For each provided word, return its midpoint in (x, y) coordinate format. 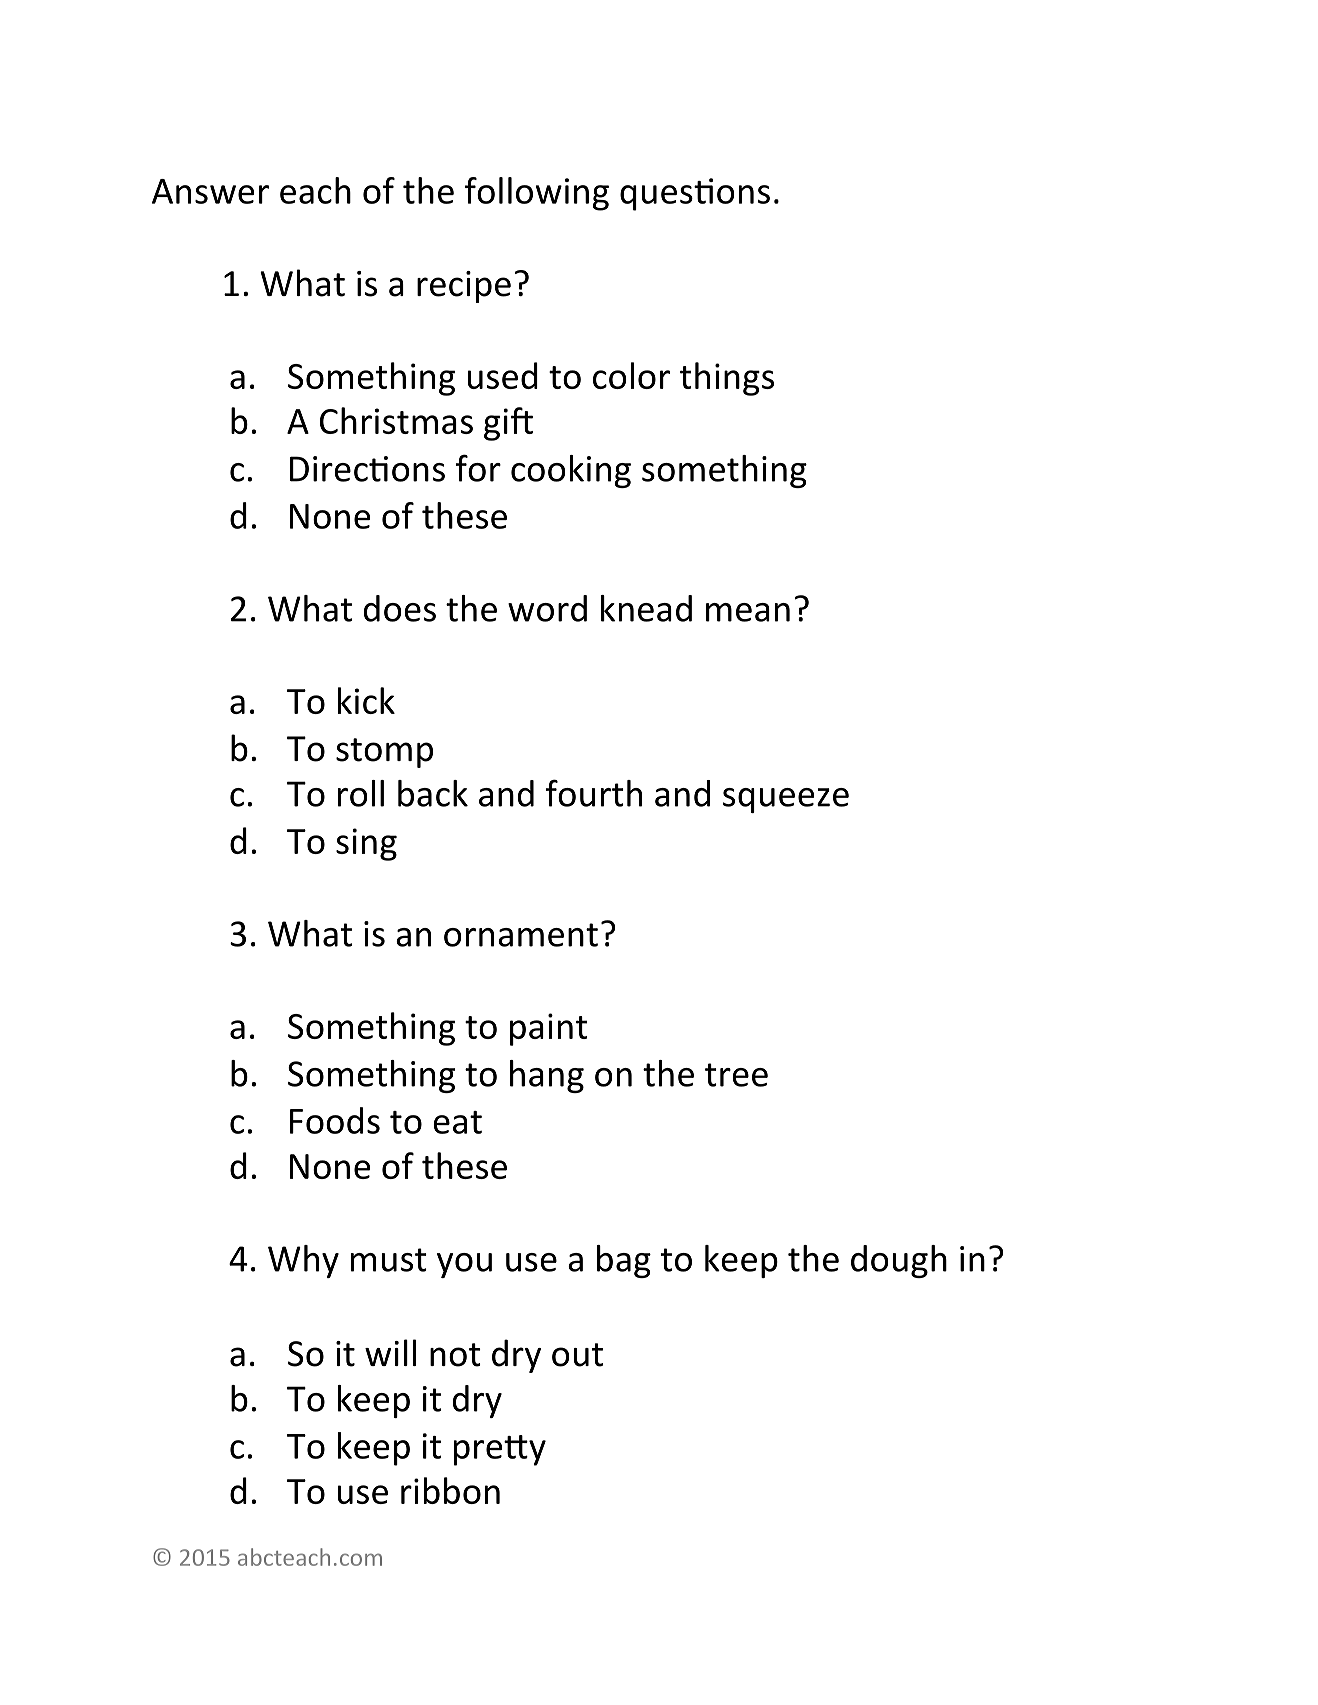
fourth (594, 793)
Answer (210, 191)
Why (303, 1261)
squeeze (786, 800)
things (727, 379)
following (537, 194)
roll (361, 793)
